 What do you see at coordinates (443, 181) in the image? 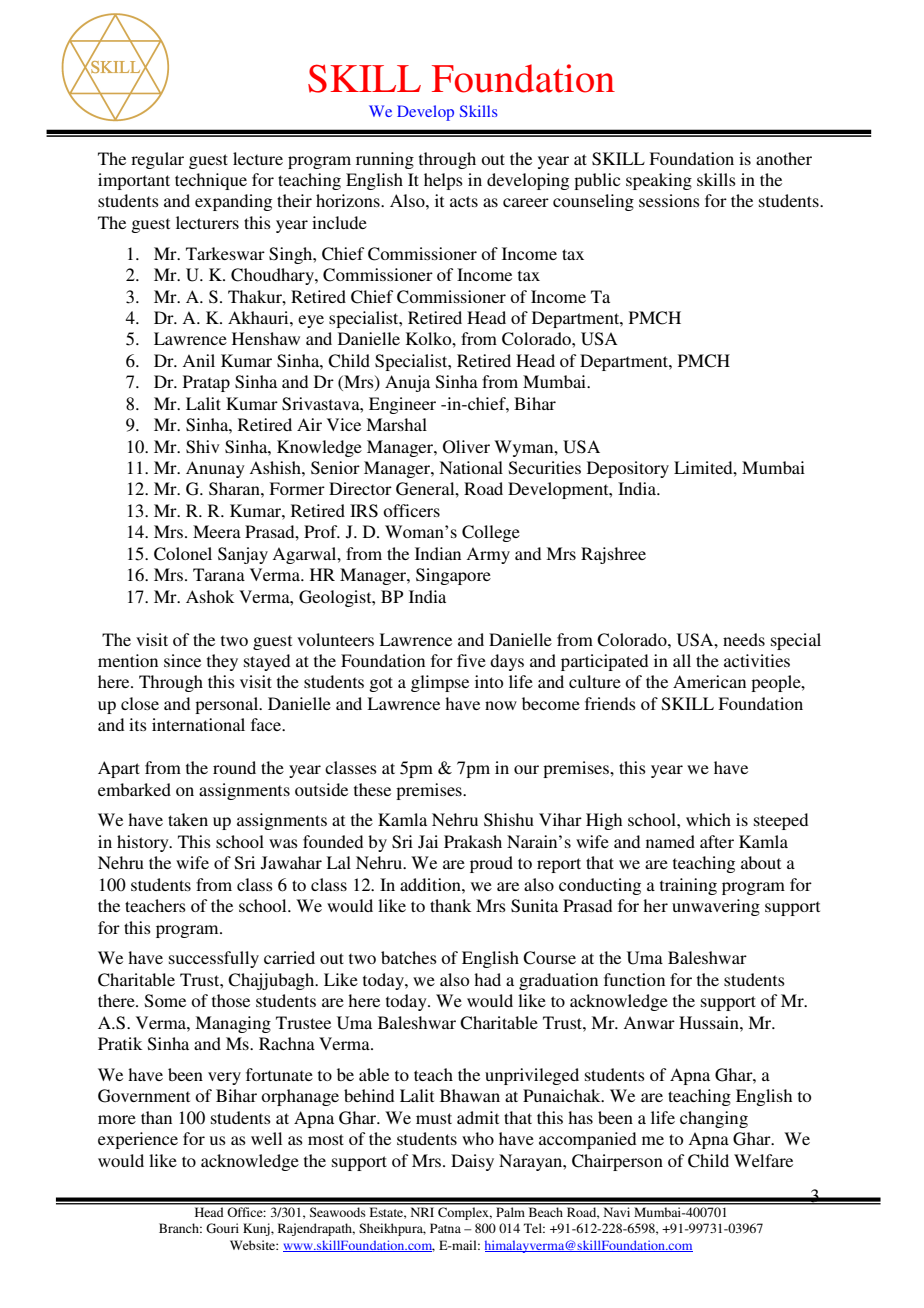
I see `helps` at bounding box center [443, 181].
